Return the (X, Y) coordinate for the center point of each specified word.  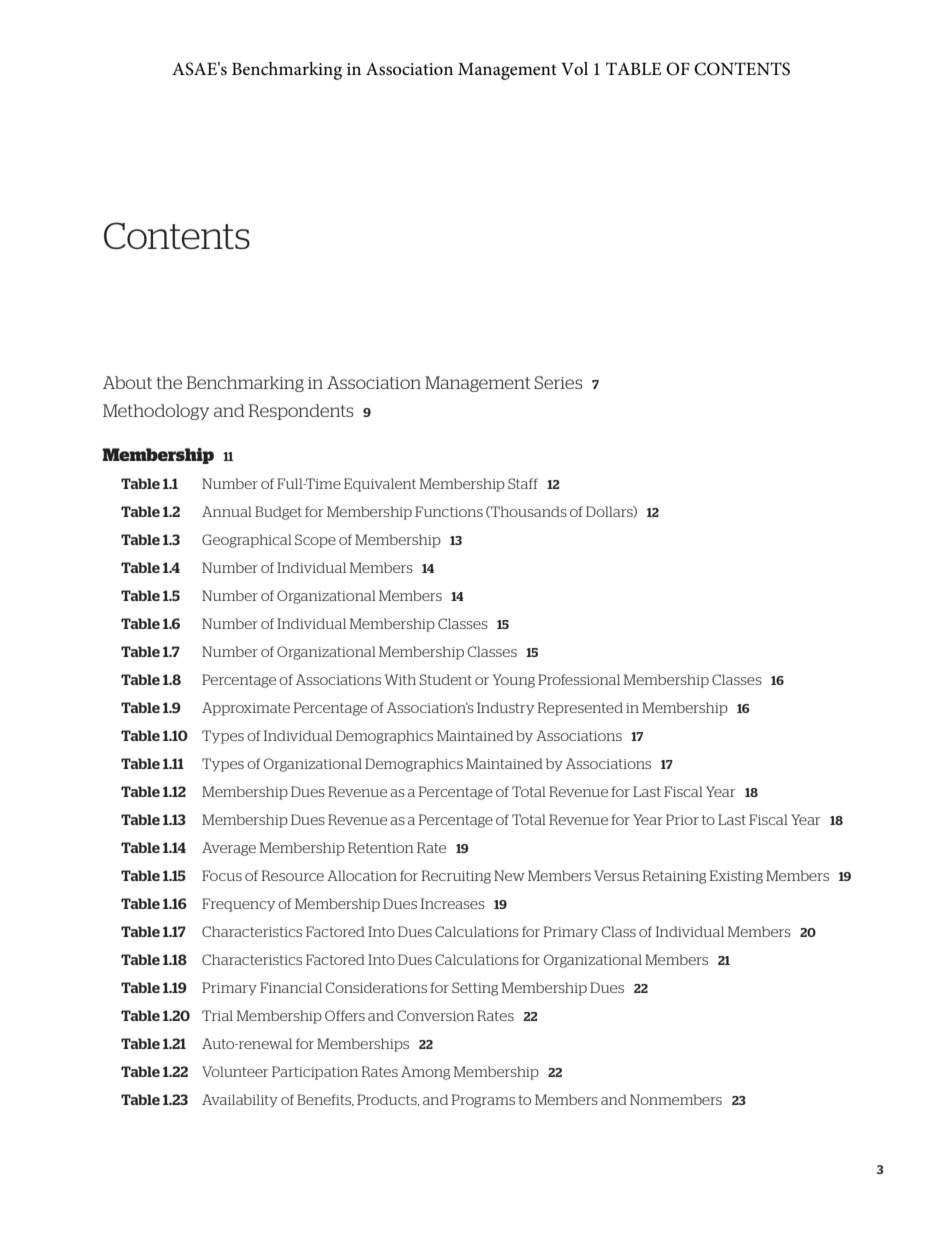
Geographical (247, 541)
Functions (449, 511)
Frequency (238, 905)
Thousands (528, 512)
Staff (523, 483)
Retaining (674, 877)
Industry (505, 709)
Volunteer (235, 1071)
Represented (580, 709)
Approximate (246, 709)
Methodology (156, 412)
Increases (453, 903)
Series (558, 382)
